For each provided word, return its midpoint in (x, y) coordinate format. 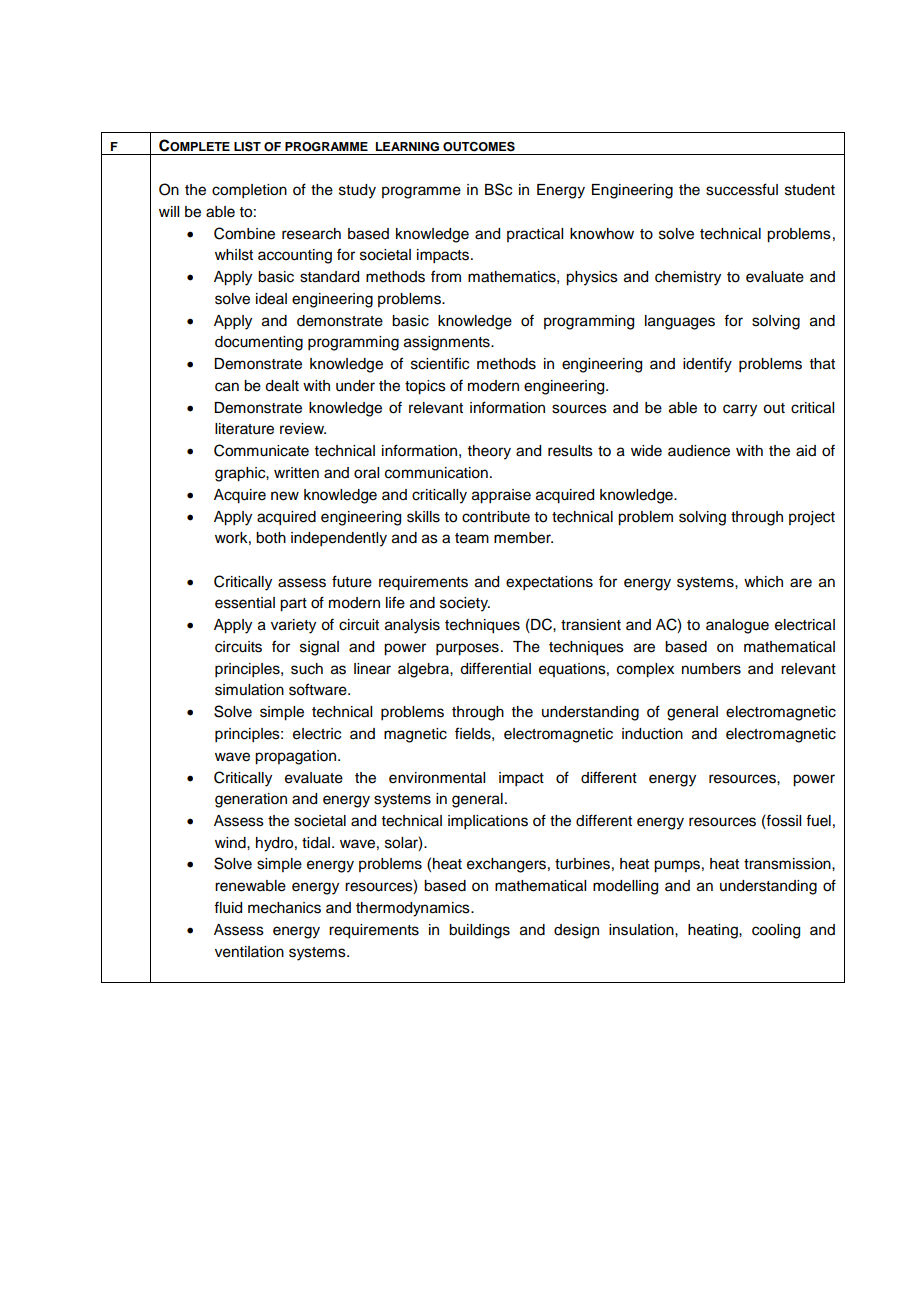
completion (249, 191)
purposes (467, 649)
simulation (249, 690)
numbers (711, 669)
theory (489, 452)
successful (742, 189)
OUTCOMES (479, 146)
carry (740, 410)
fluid (228, 907)
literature (244, 429)
